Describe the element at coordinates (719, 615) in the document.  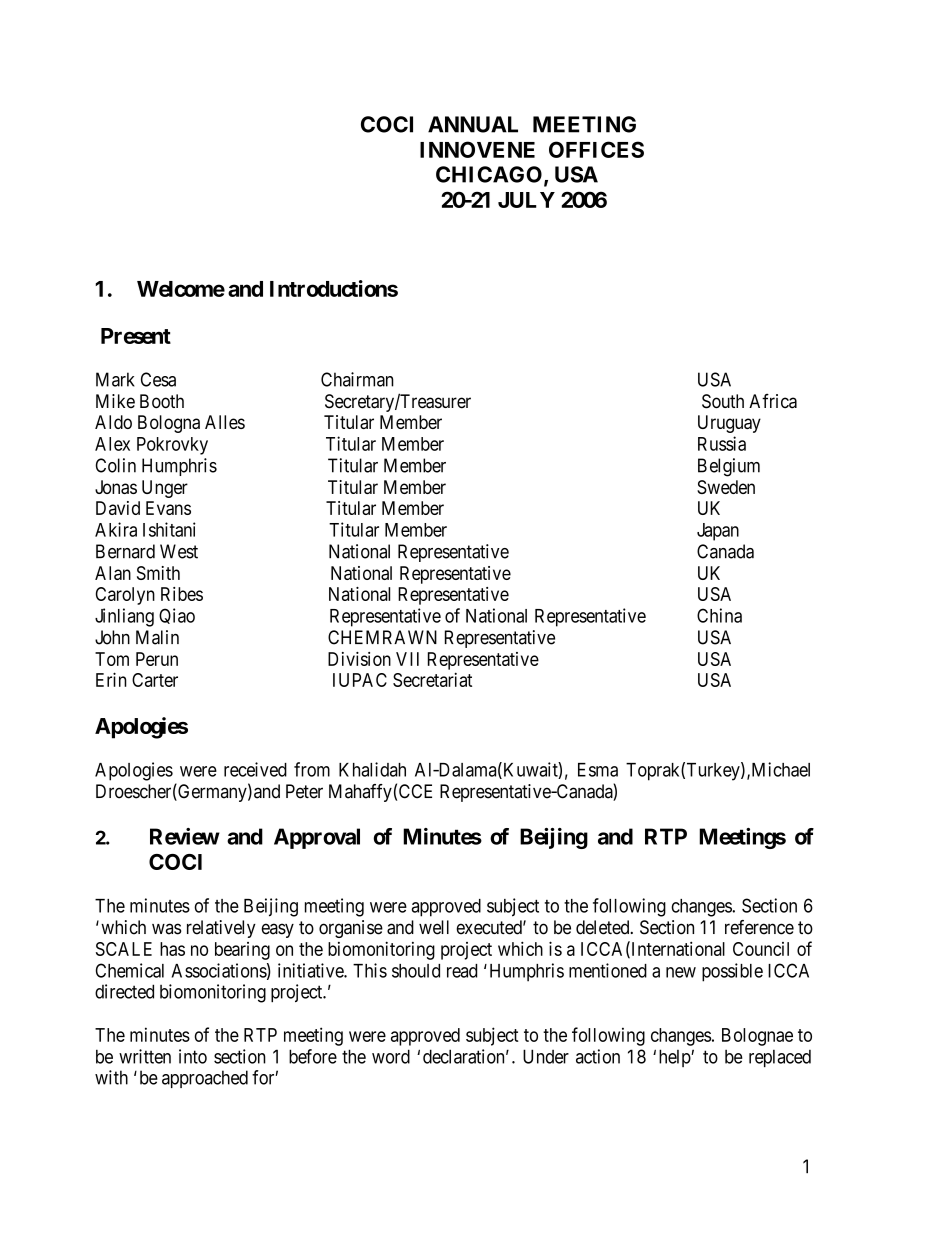
I see `China` at that location.
